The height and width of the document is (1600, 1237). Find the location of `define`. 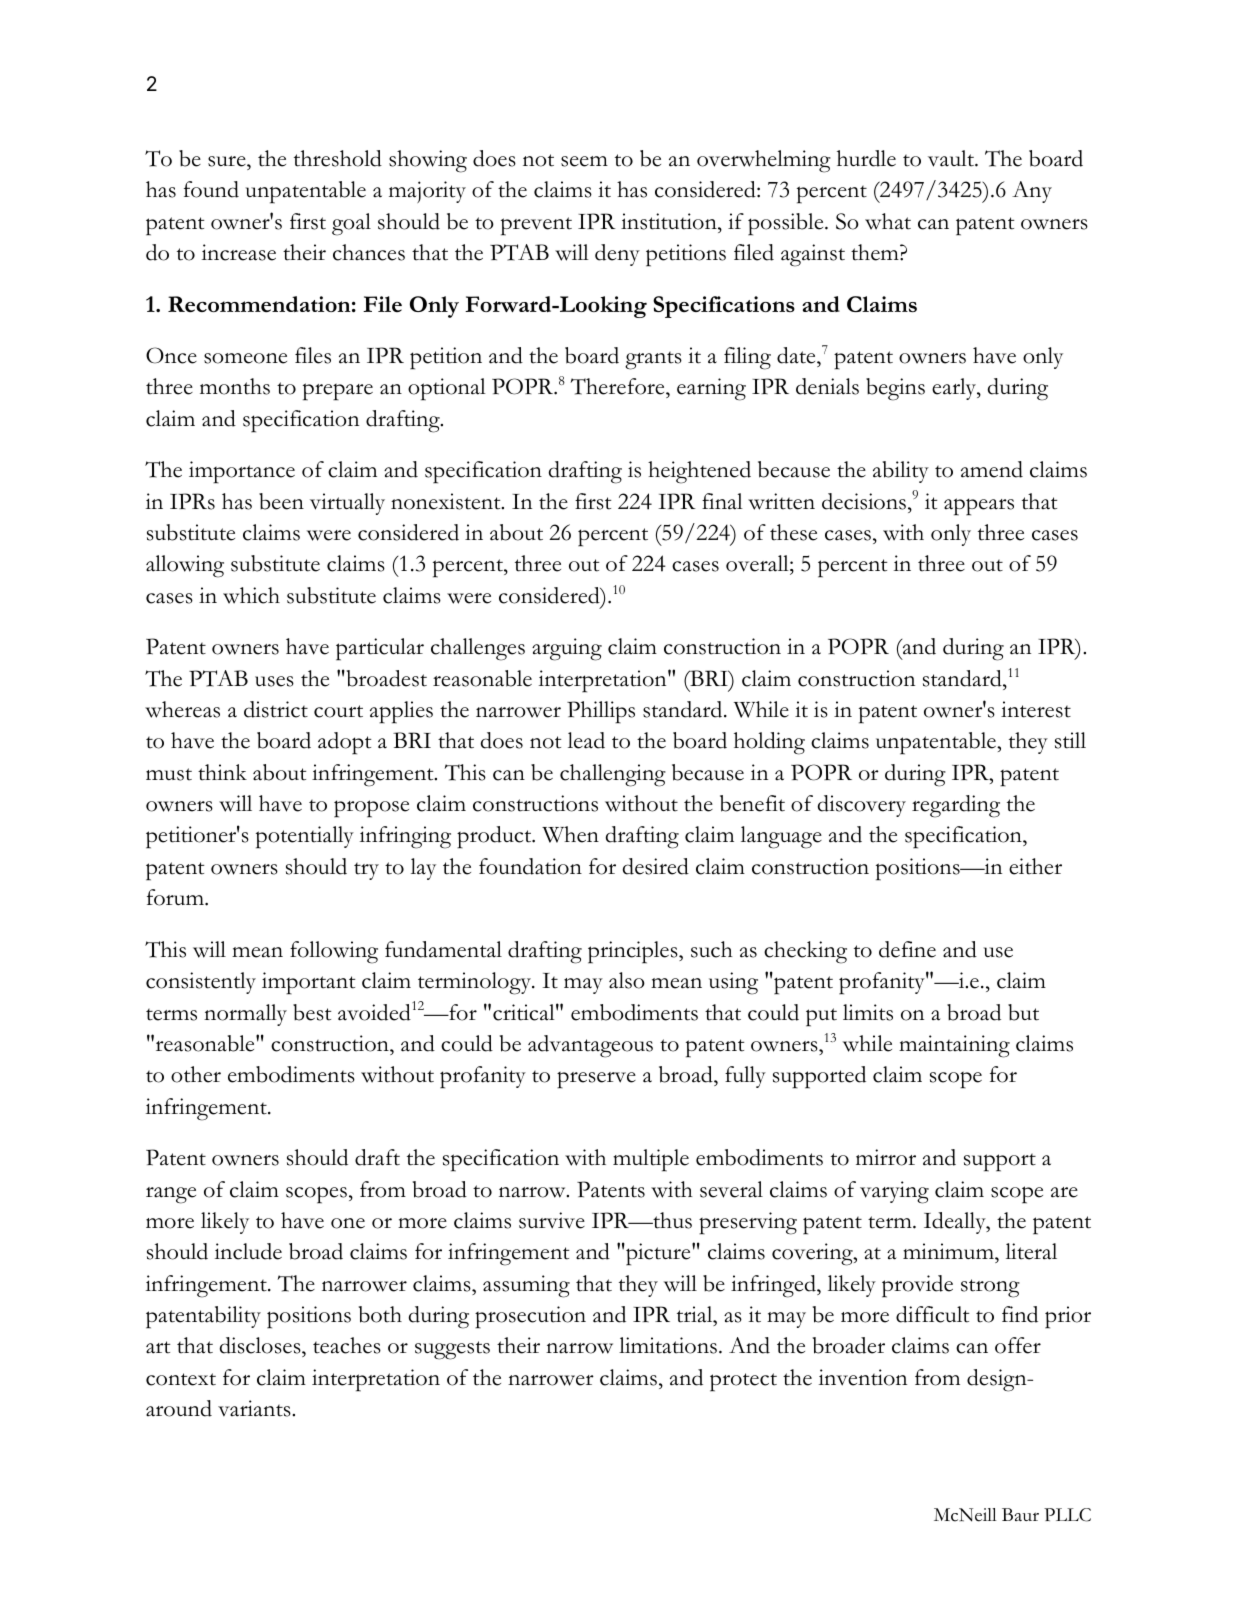

define is located at coordinates (907, 949).
